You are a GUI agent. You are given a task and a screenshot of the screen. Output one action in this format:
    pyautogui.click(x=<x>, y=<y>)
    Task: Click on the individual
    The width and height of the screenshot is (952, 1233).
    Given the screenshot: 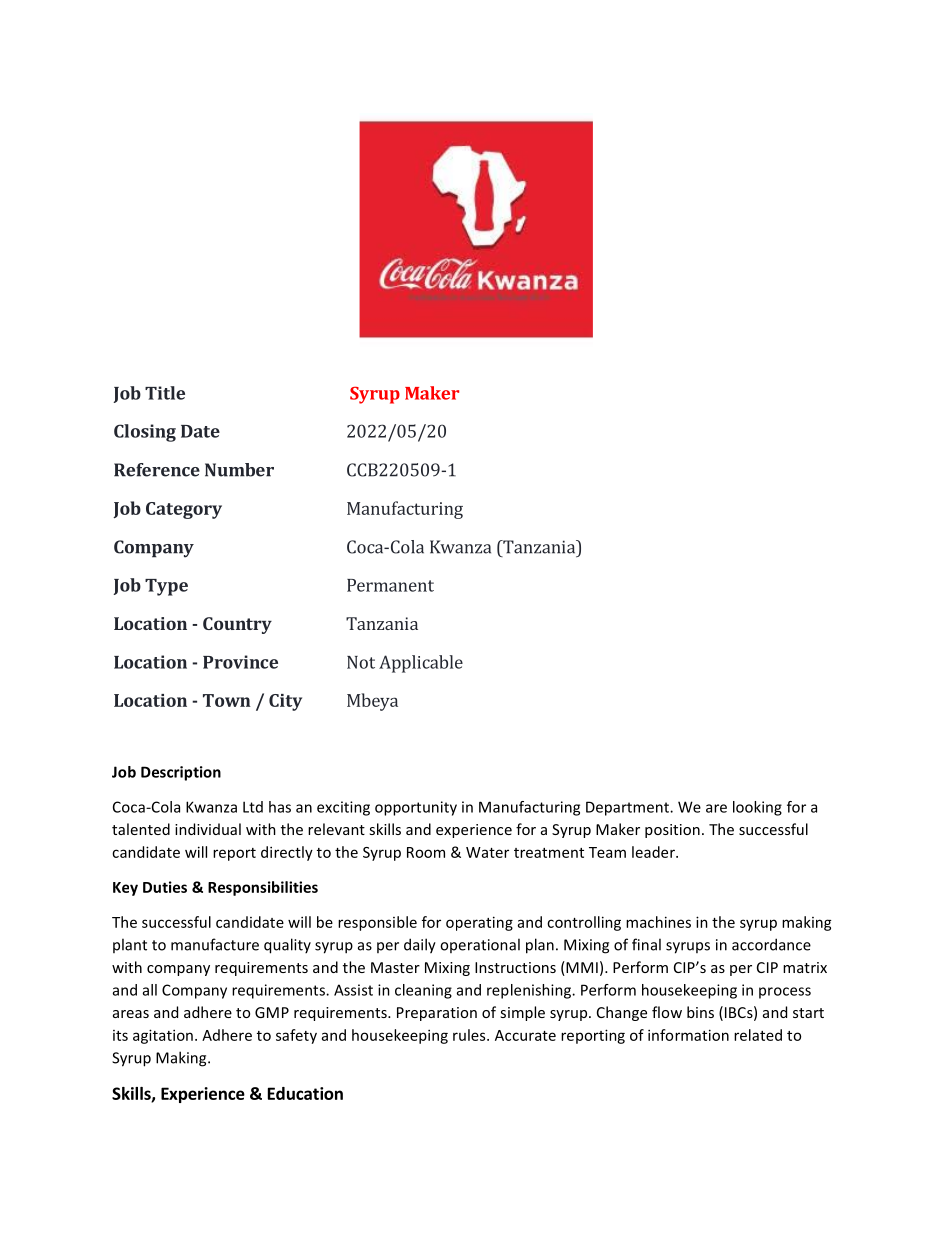 What is the action you would take?
    pyautogui.click(x=208, y=829)
